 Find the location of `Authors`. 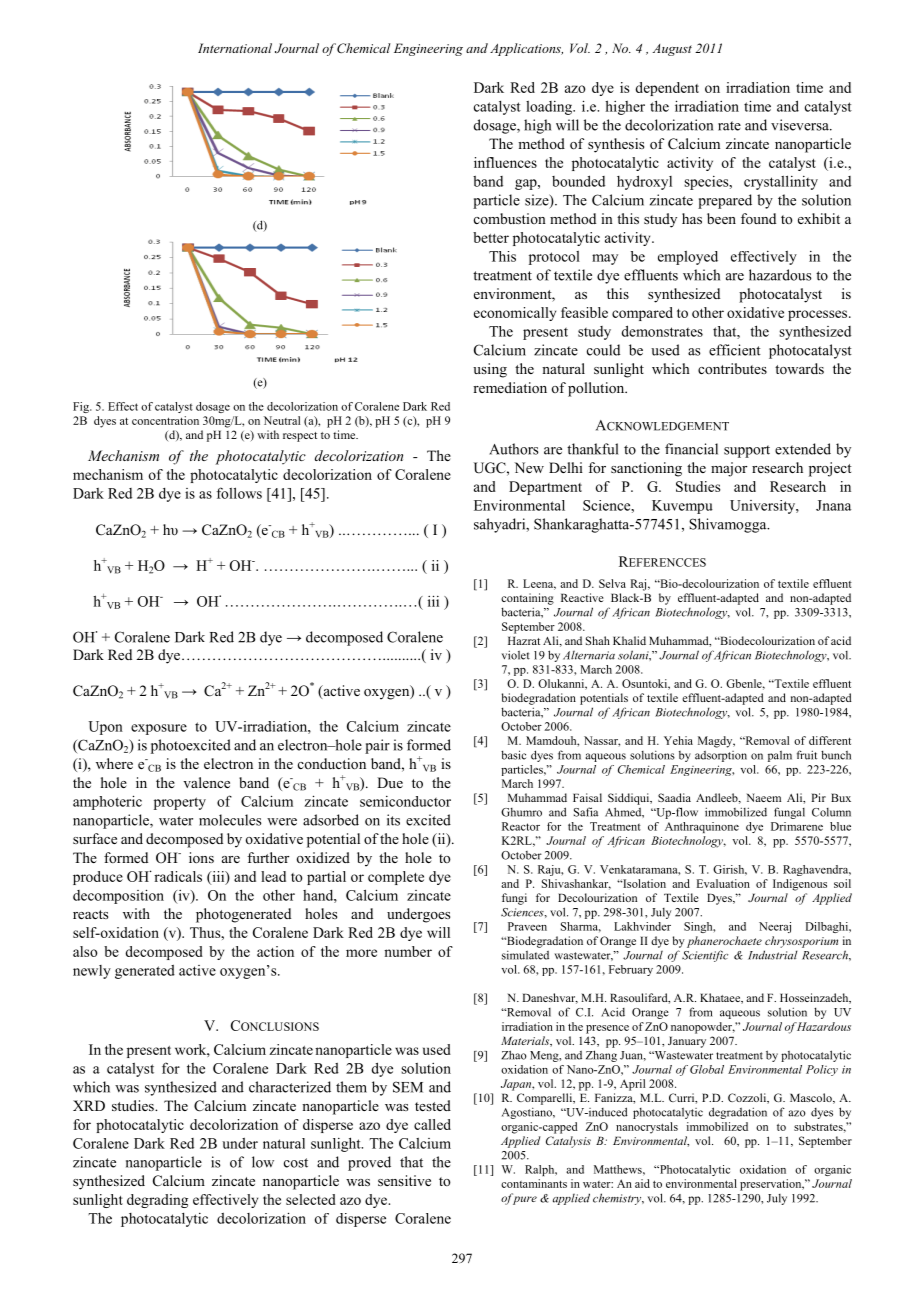

Authors is located at coordinates (514, 449).
